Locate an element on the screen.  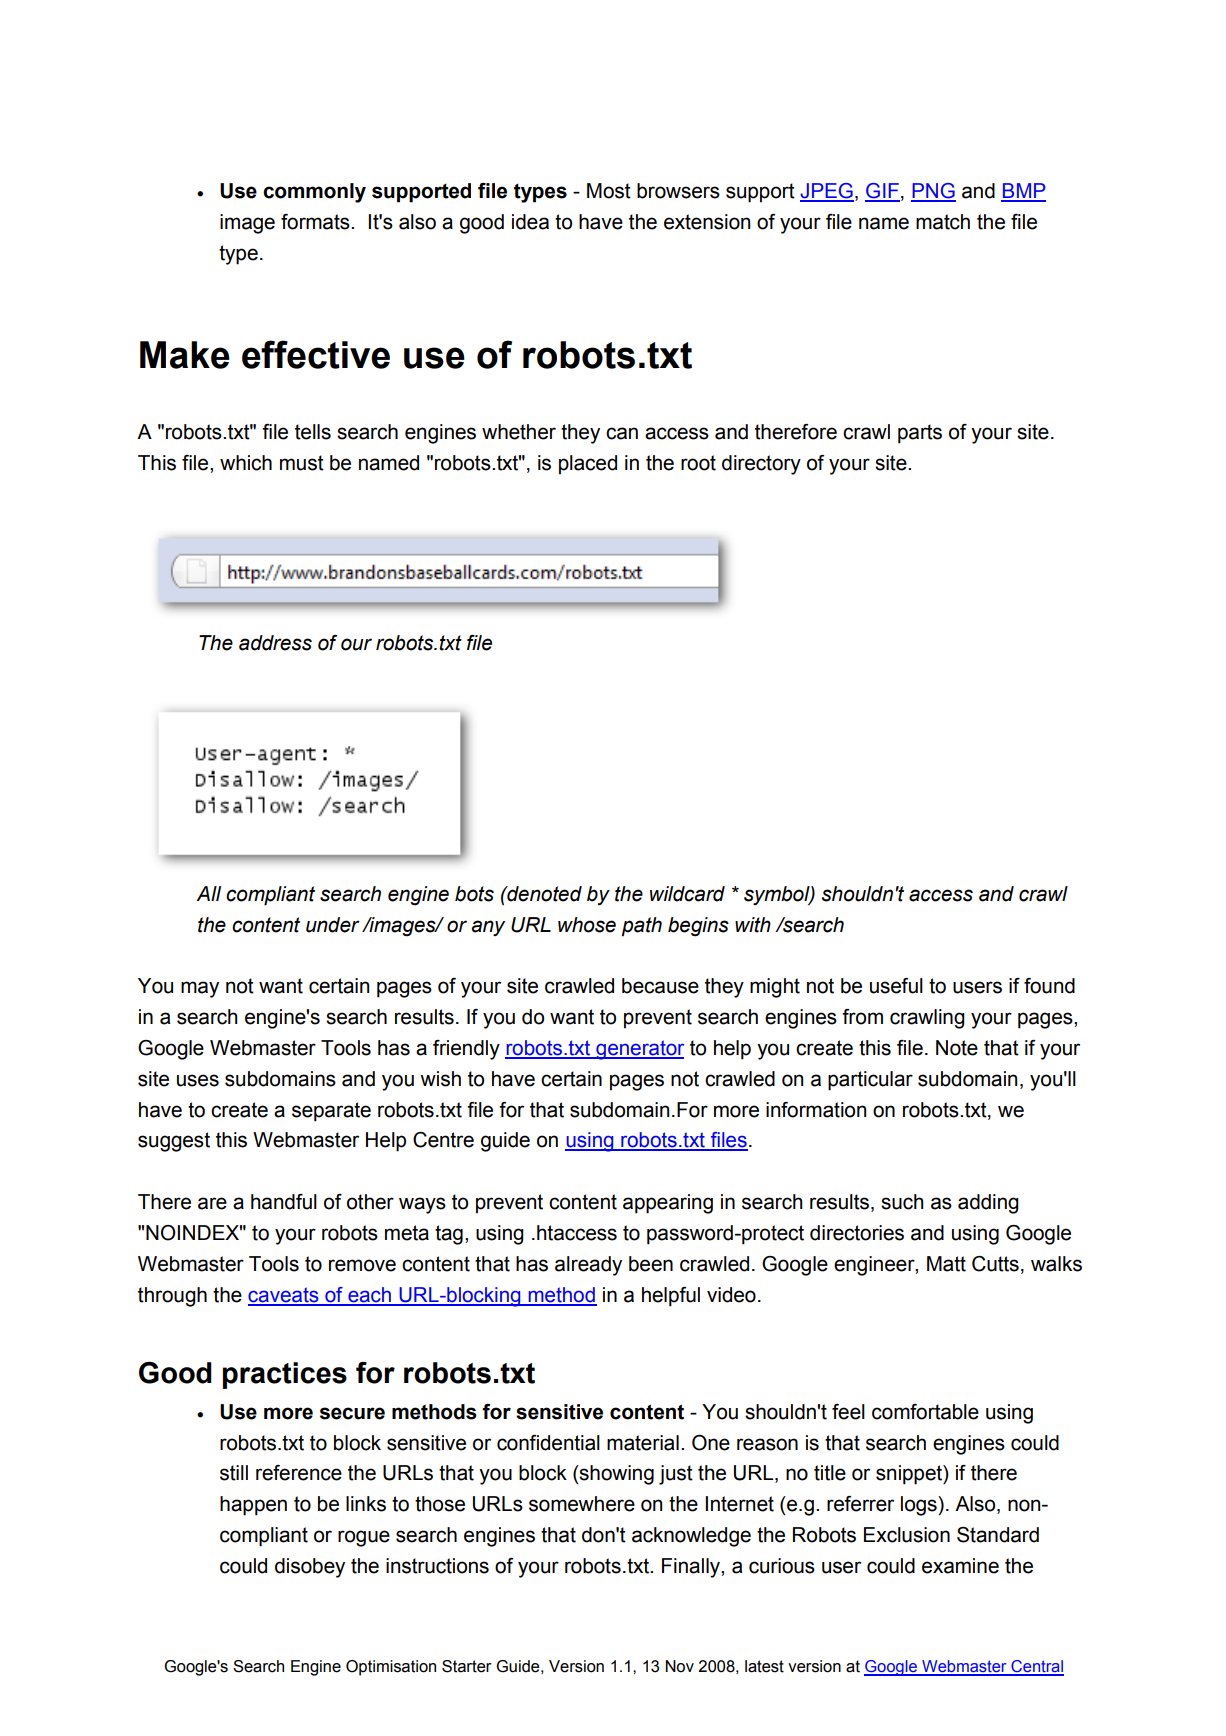
Most is located at coordinates (609, 191).
